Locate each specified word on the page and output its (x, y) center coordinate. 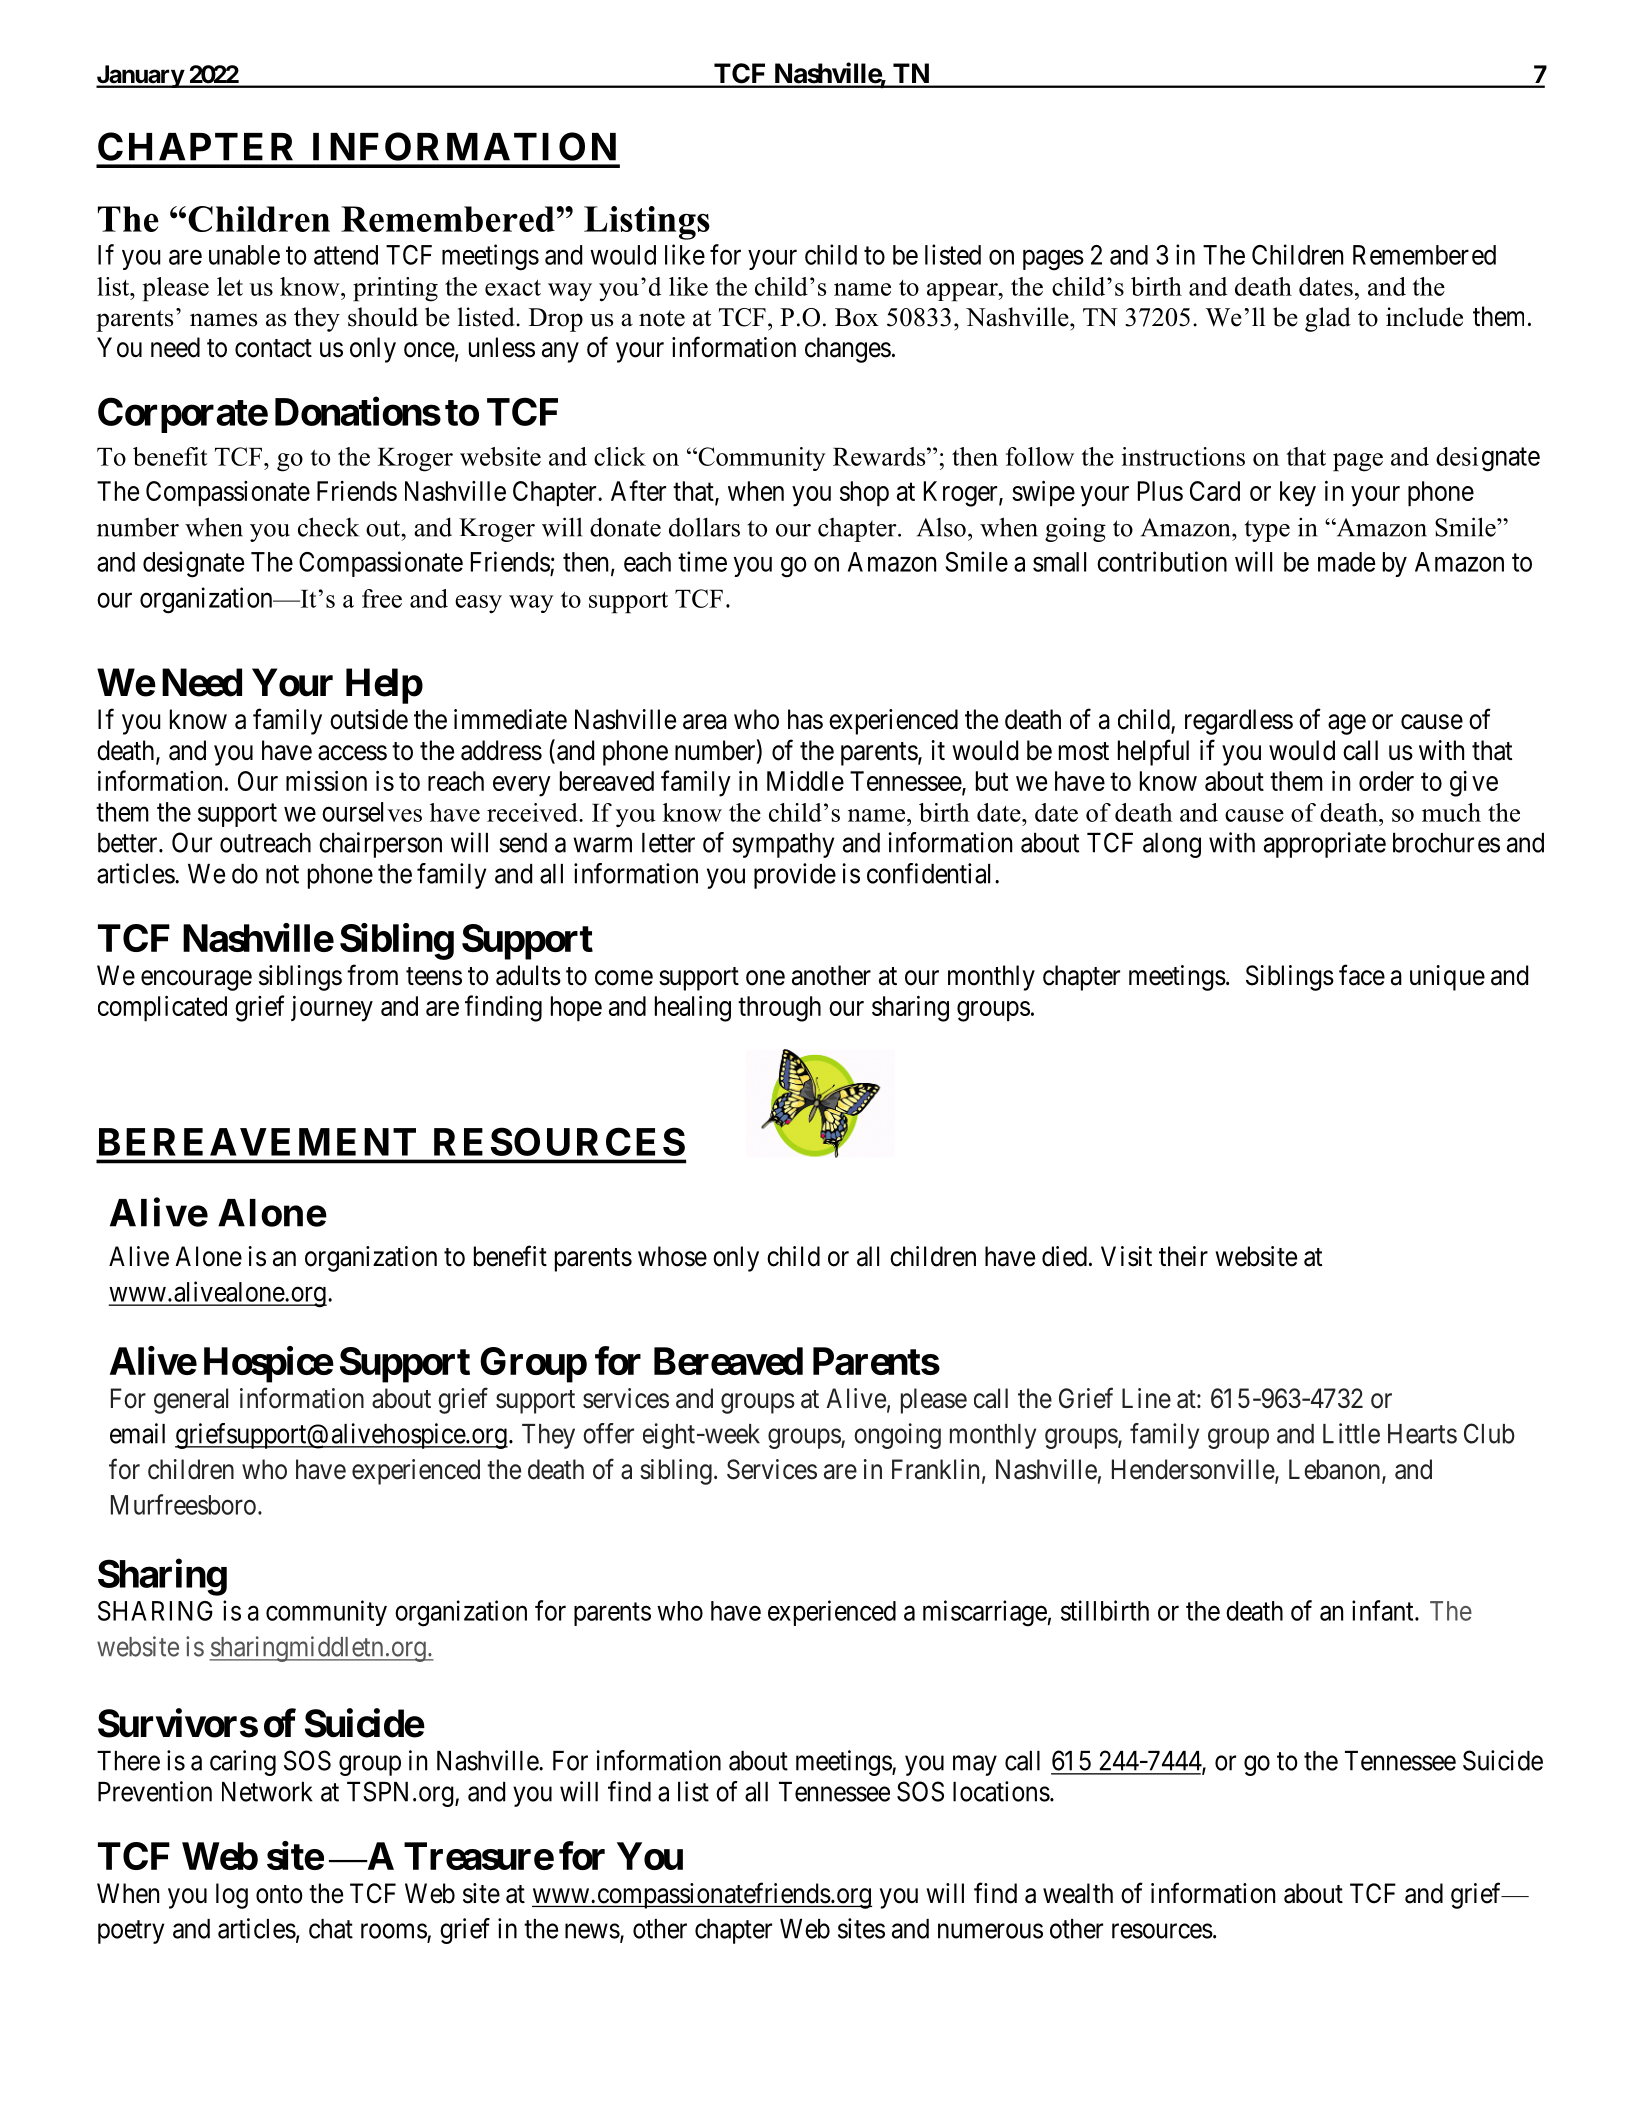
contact (273, 348)
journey (332, 1008)
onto (279, 1894)
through (779, 1009)
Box (857, 317)
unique (1447, 978)
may (975, 1766)
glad (1328, 319)
